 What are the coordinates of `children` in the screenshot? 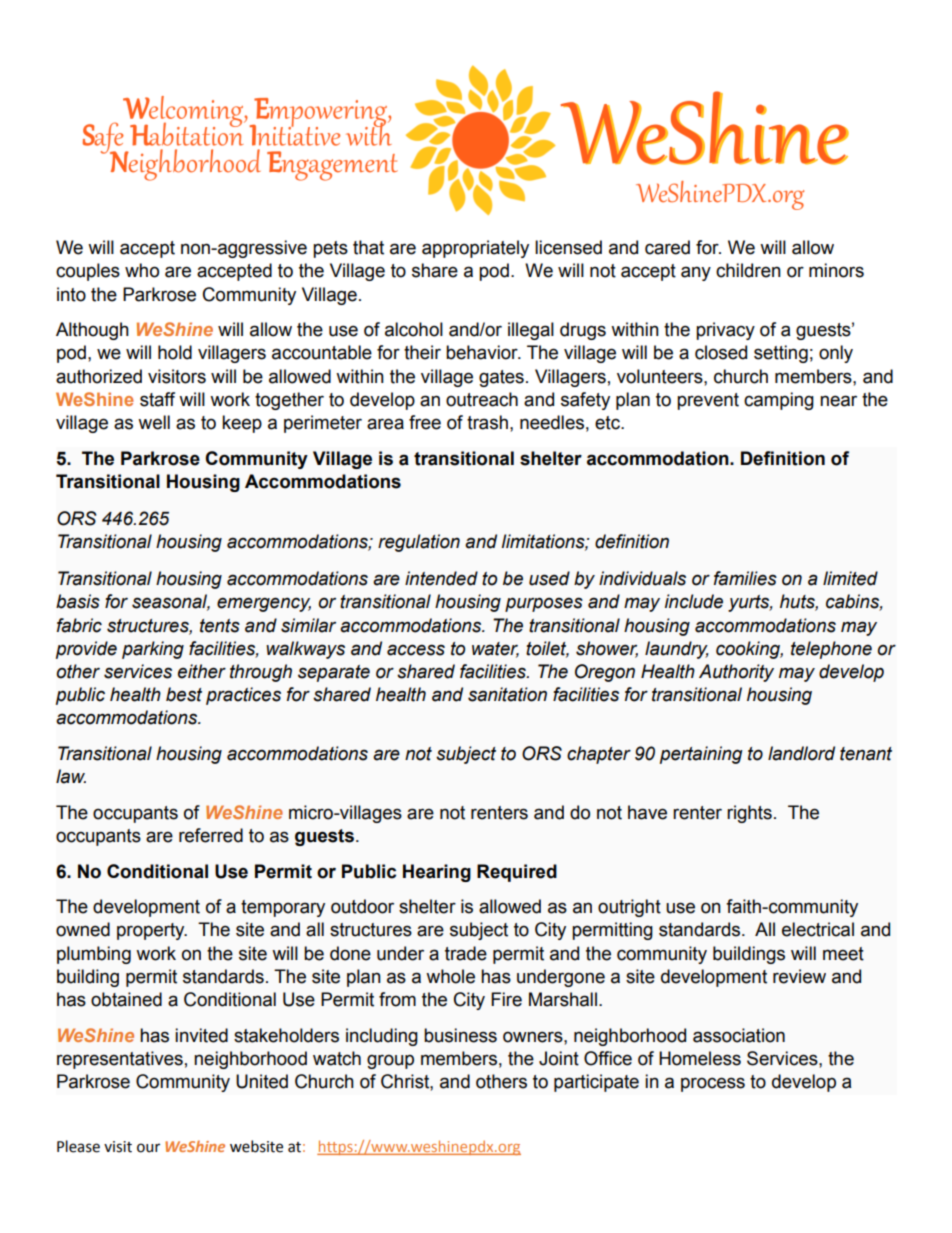 It's located at (748, 270).
